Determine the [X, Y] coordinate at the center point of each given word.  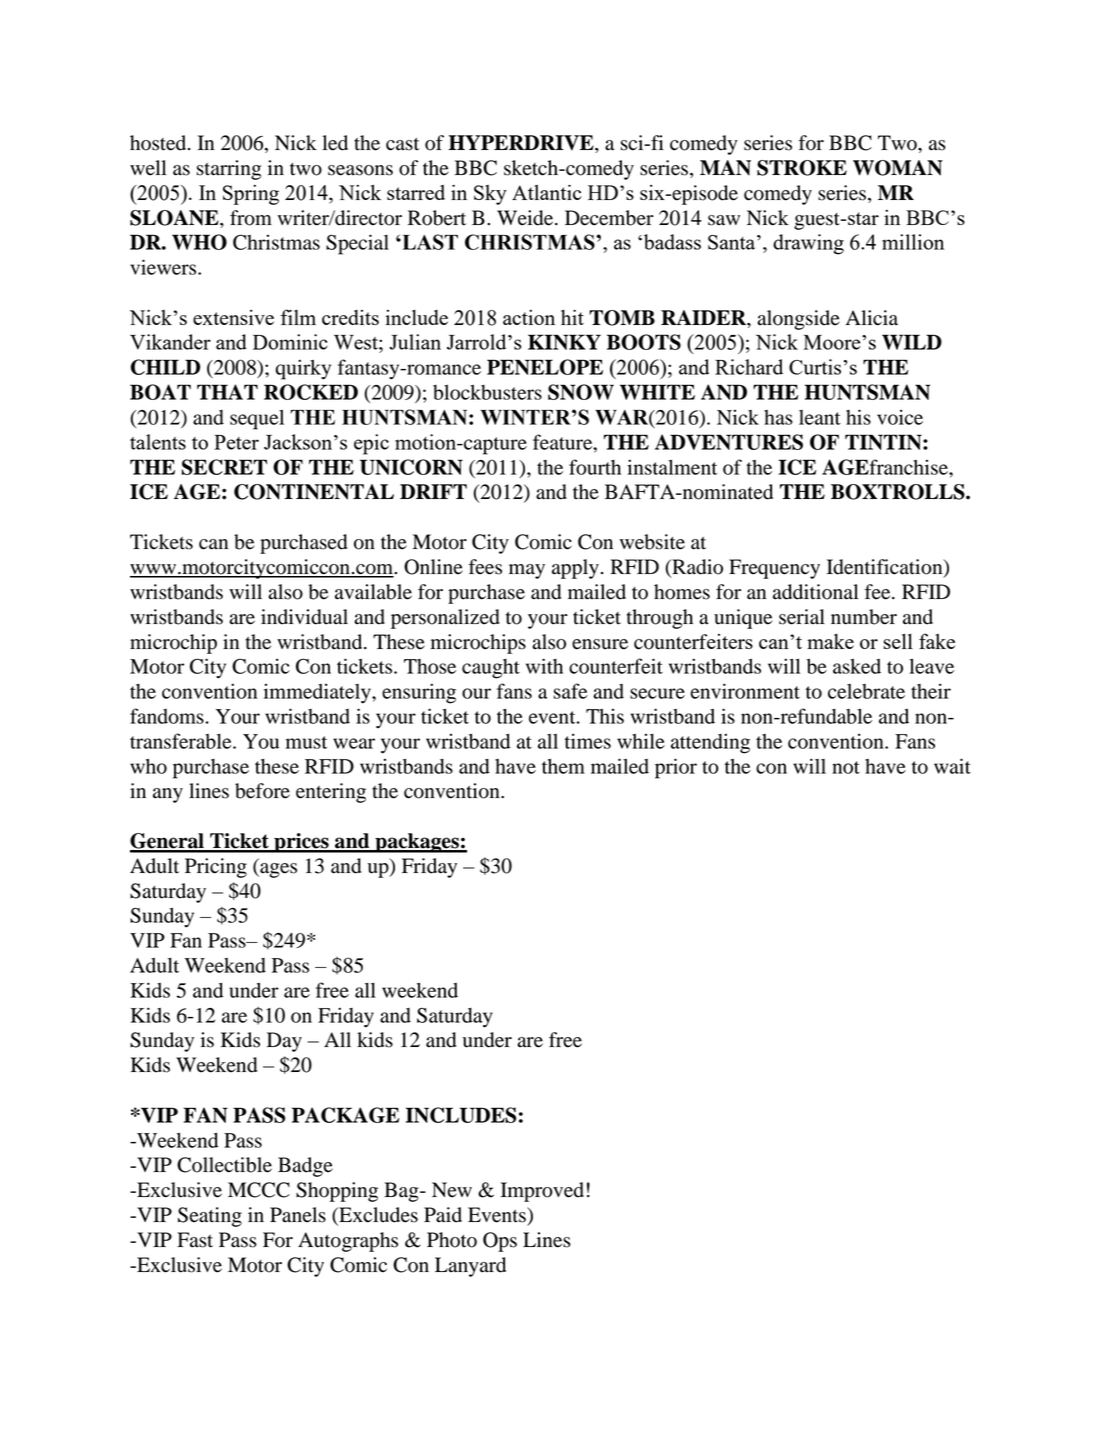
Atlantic [547, 192]
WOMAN [898, 168]
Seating [210, 1217]
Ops [500, 1242]
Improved [542, 1192]
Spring [251, 195]
